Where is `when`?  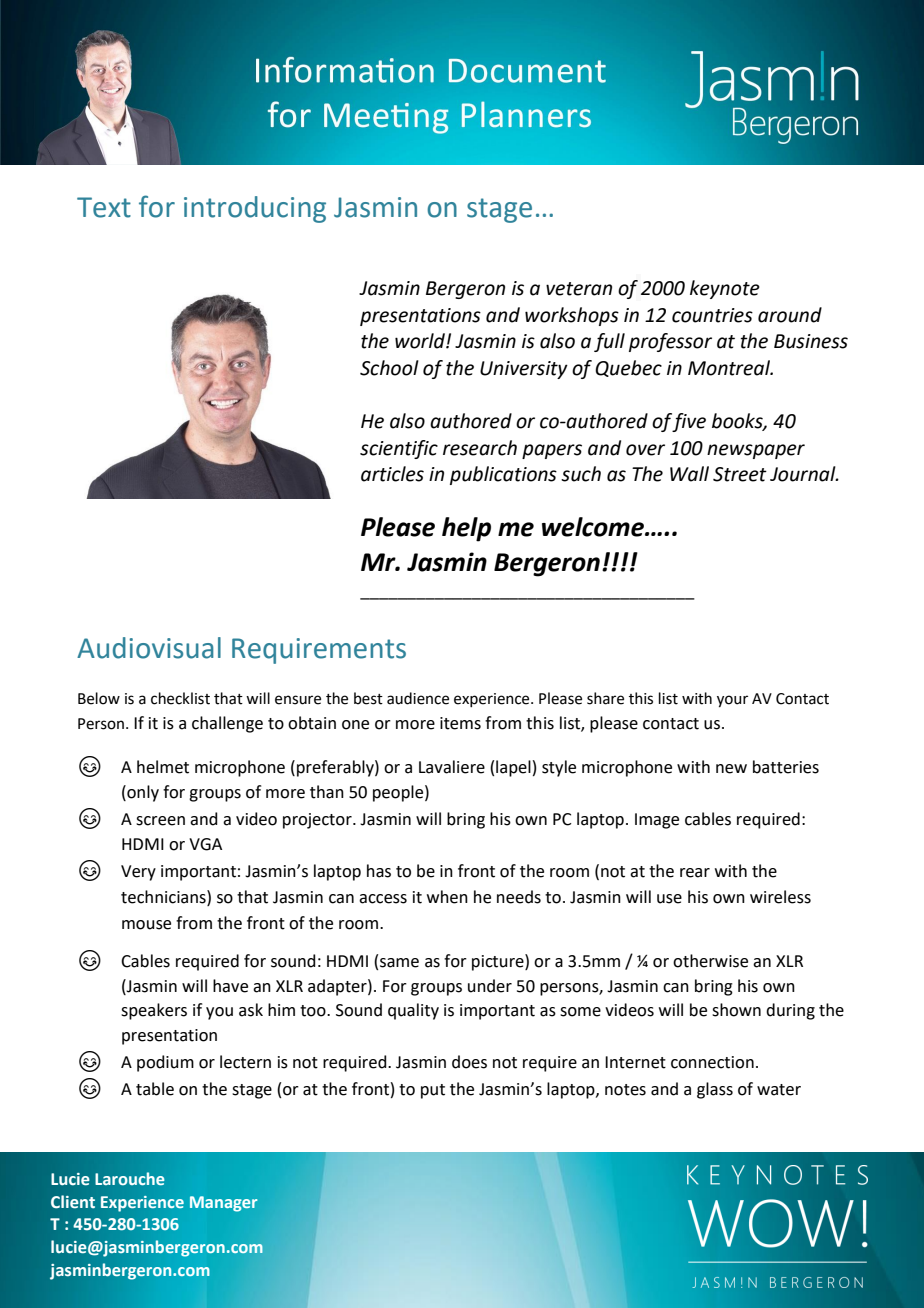 when is located at coordinates (447, 897).
